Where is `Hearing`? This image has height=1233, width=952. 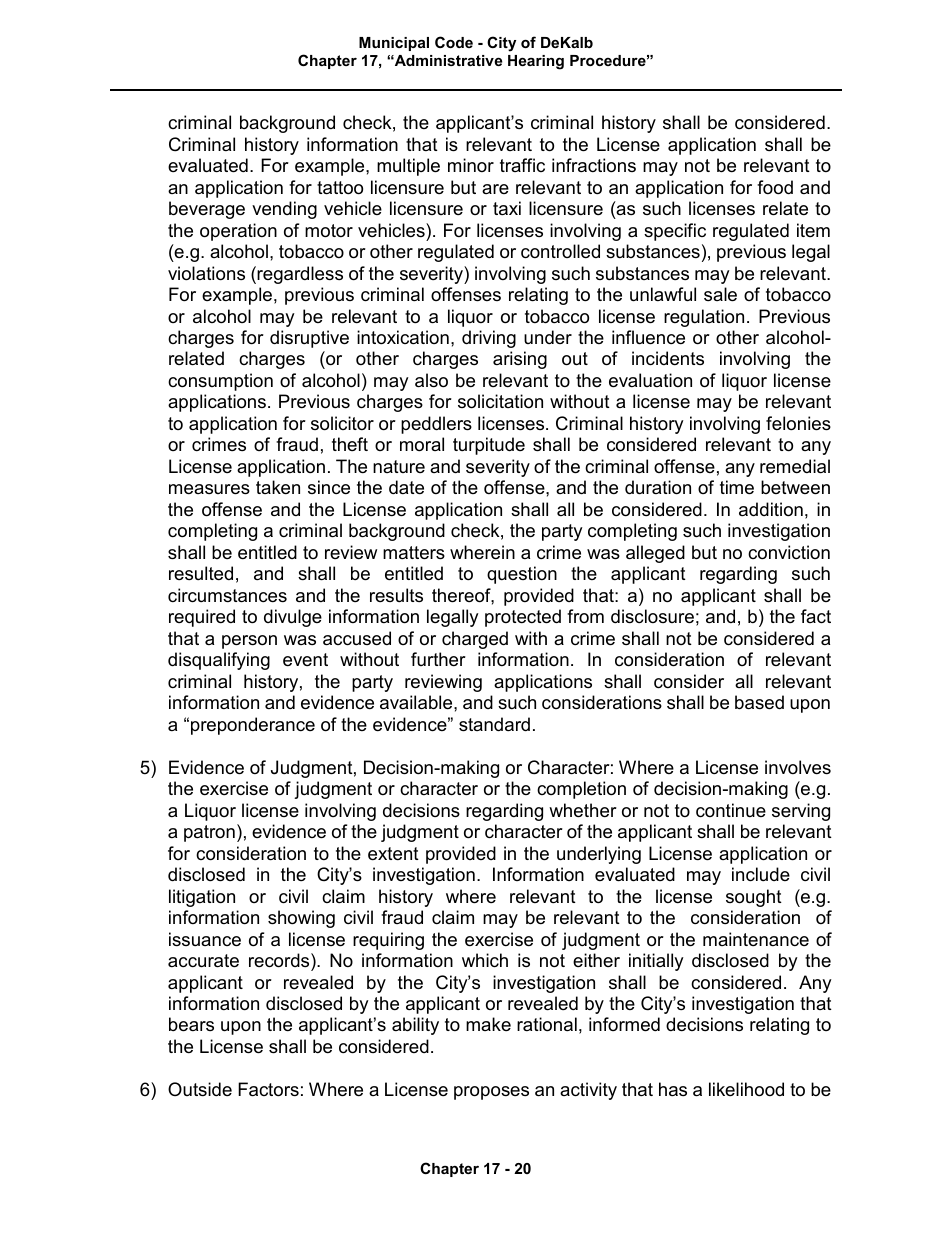 Hearing is located at coordinates (536, 62).
